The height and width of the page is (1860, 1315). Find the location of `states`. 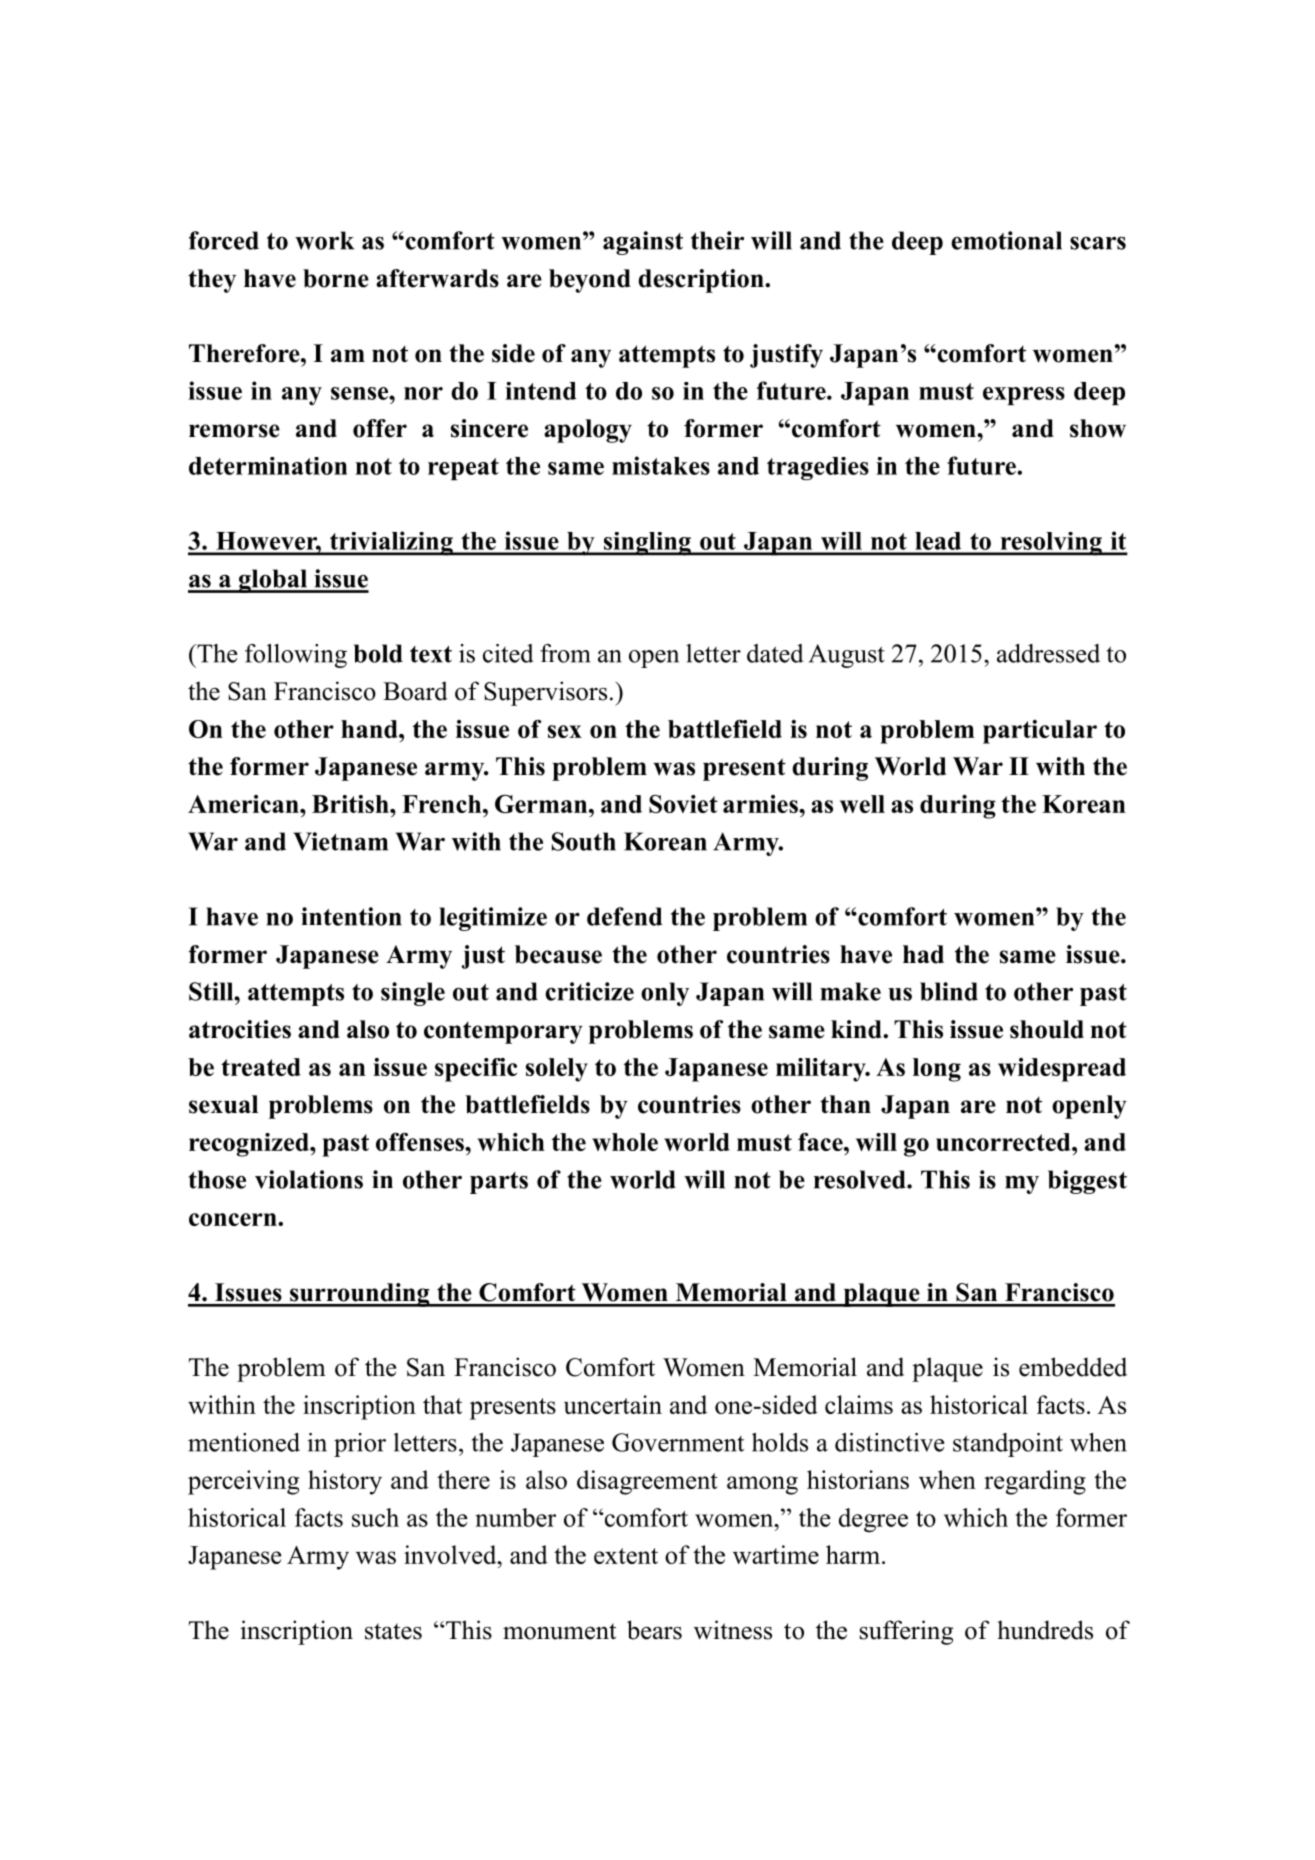

states is located at coordinates (393, 1631).
